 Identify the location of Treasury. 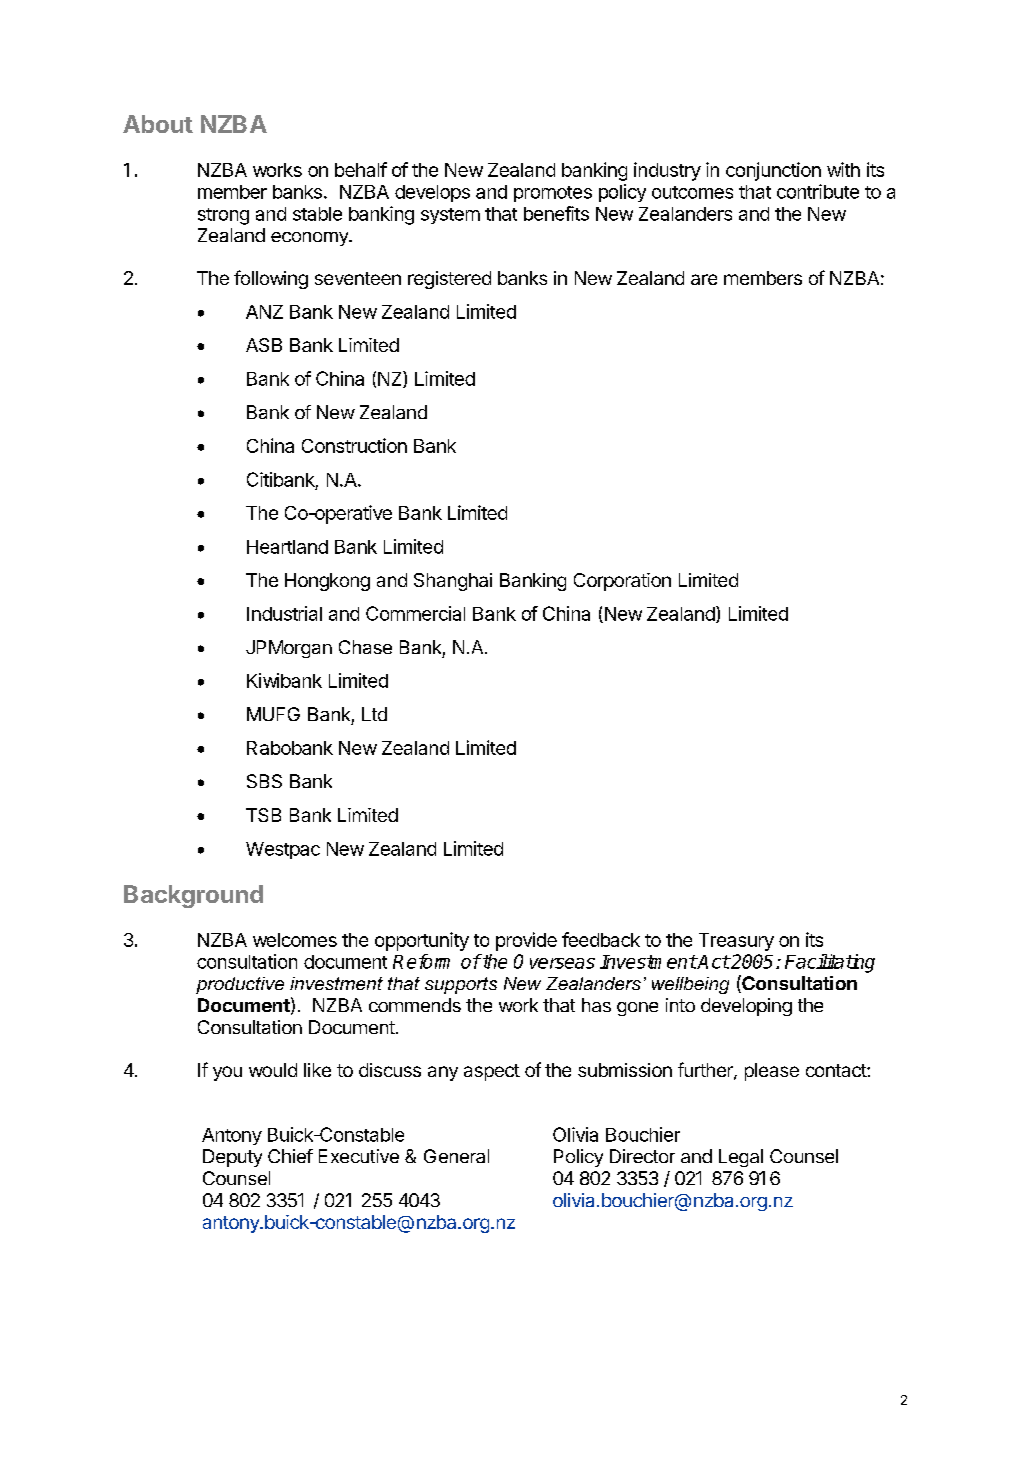
(736, 942).
